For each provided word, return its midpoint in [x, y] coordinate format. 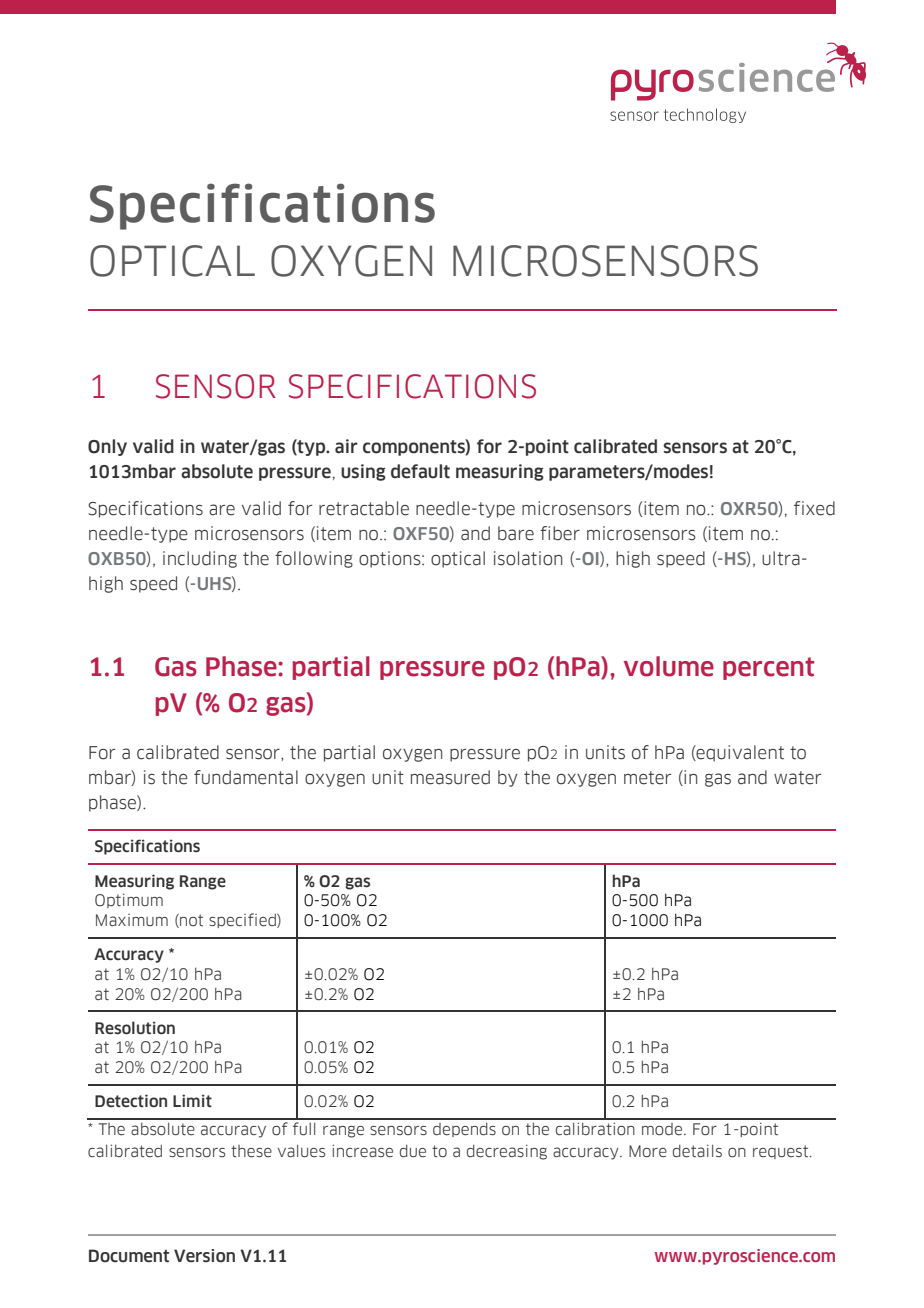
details [697, 1151]
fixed [814, 508]
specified [243, 920]
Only [107, 447]
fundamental [246, 777]
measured [450, 777]
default [420, 471]
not [190, 921]
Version [204, 1256]
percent [768, 668]
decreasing [507, 1152]
